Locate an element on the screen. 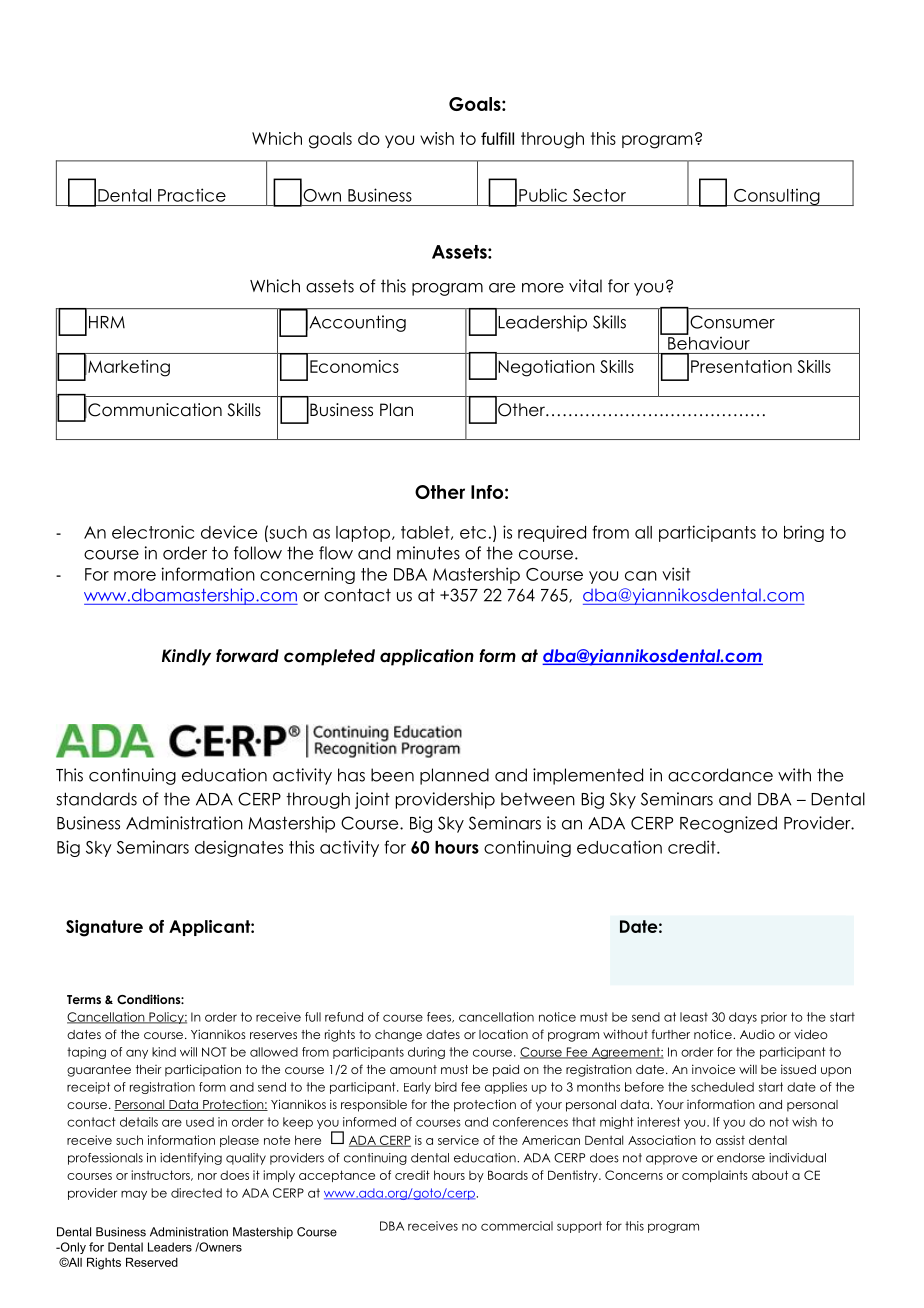 The image size is (924, 1308). Reserved is located at coordinates (152, 1262).
